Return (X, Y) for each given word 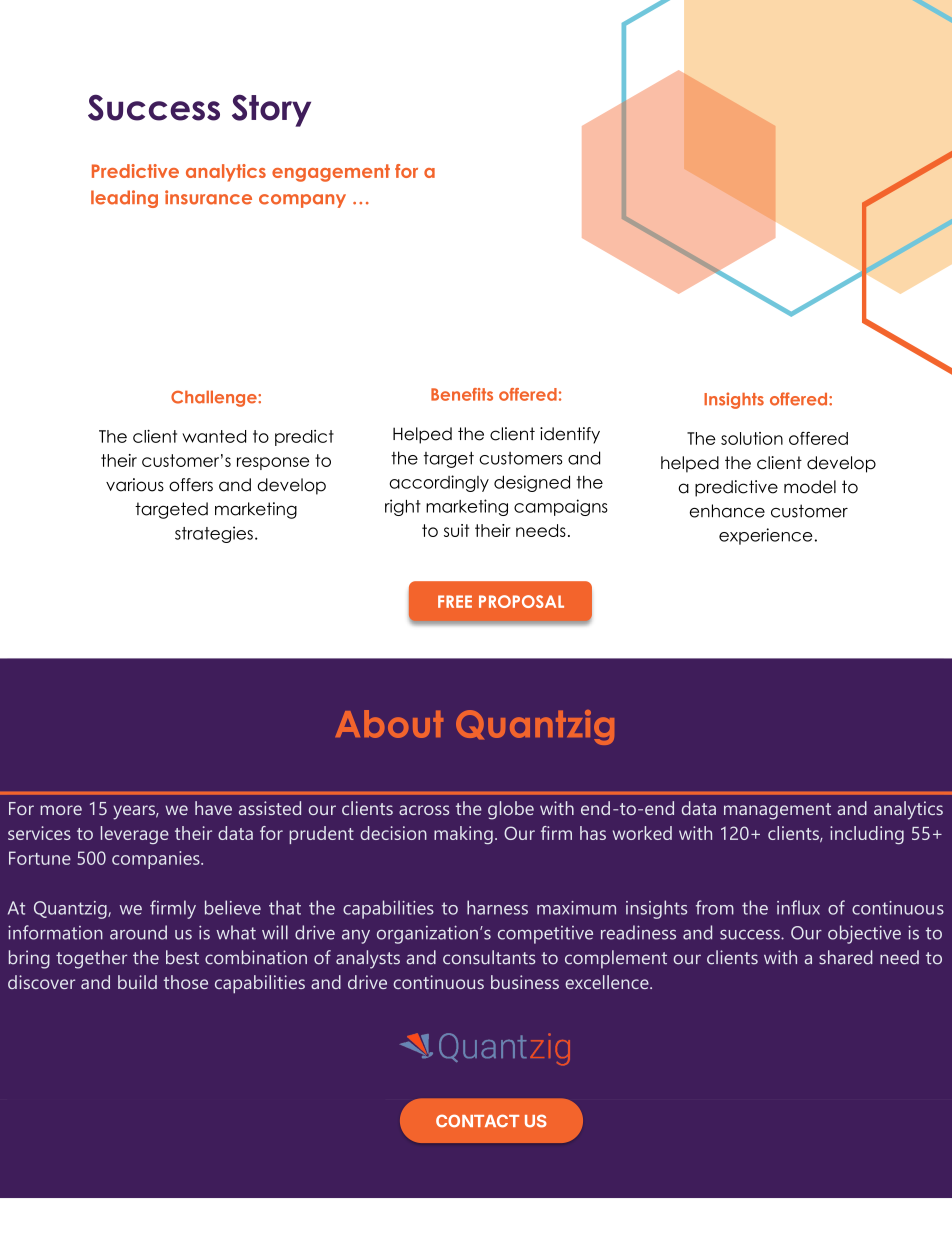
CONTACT (477, 1121)
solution (752, 438)
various (135, 485)
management (777, 811)
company (302, 201)
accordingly (439, 483)
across (424, 810)
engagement (331, 173)
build (137, 982)
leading (124, 199)
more (61, 810)
